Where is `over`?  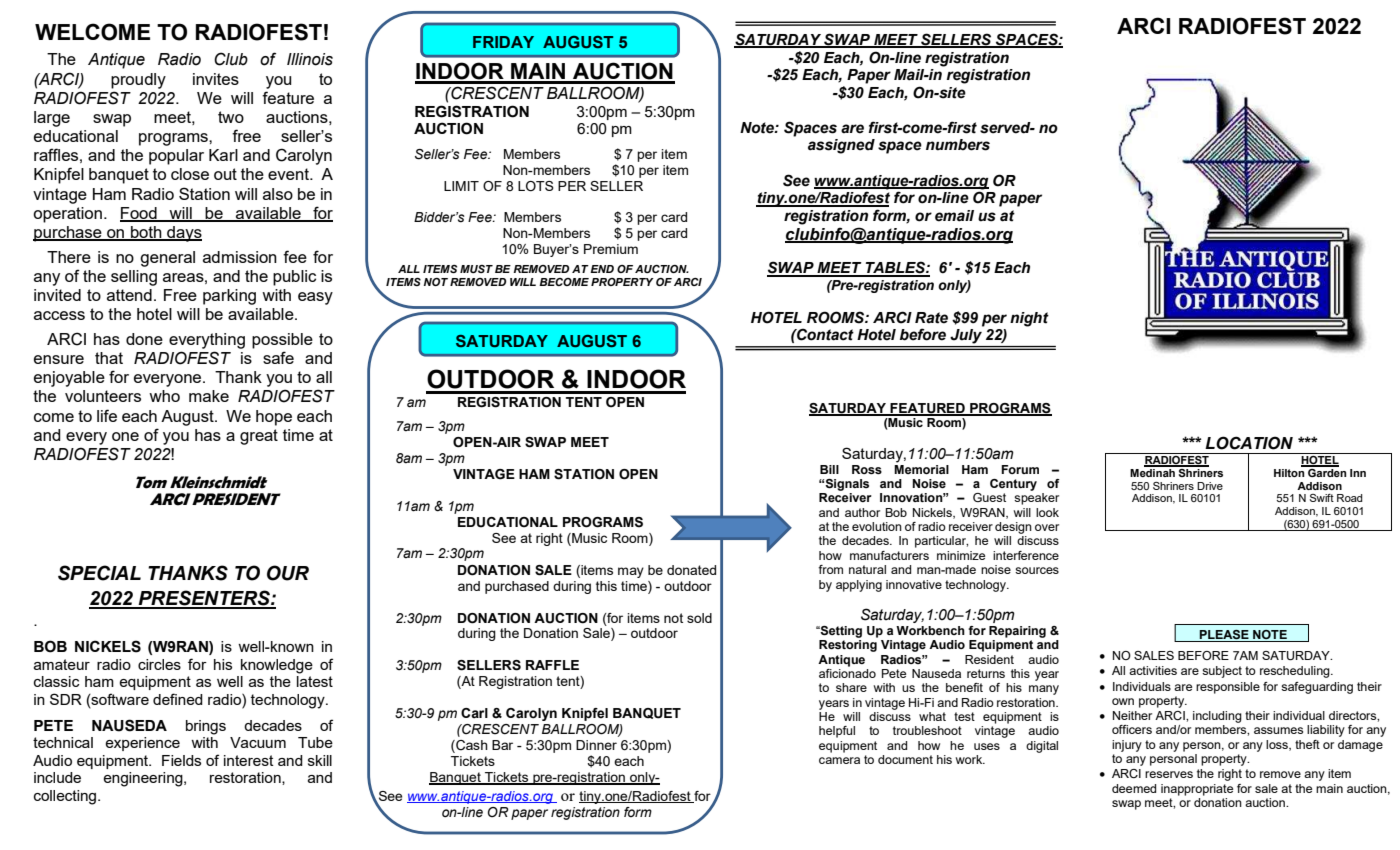
over is located at coordinates (1047, 527).
